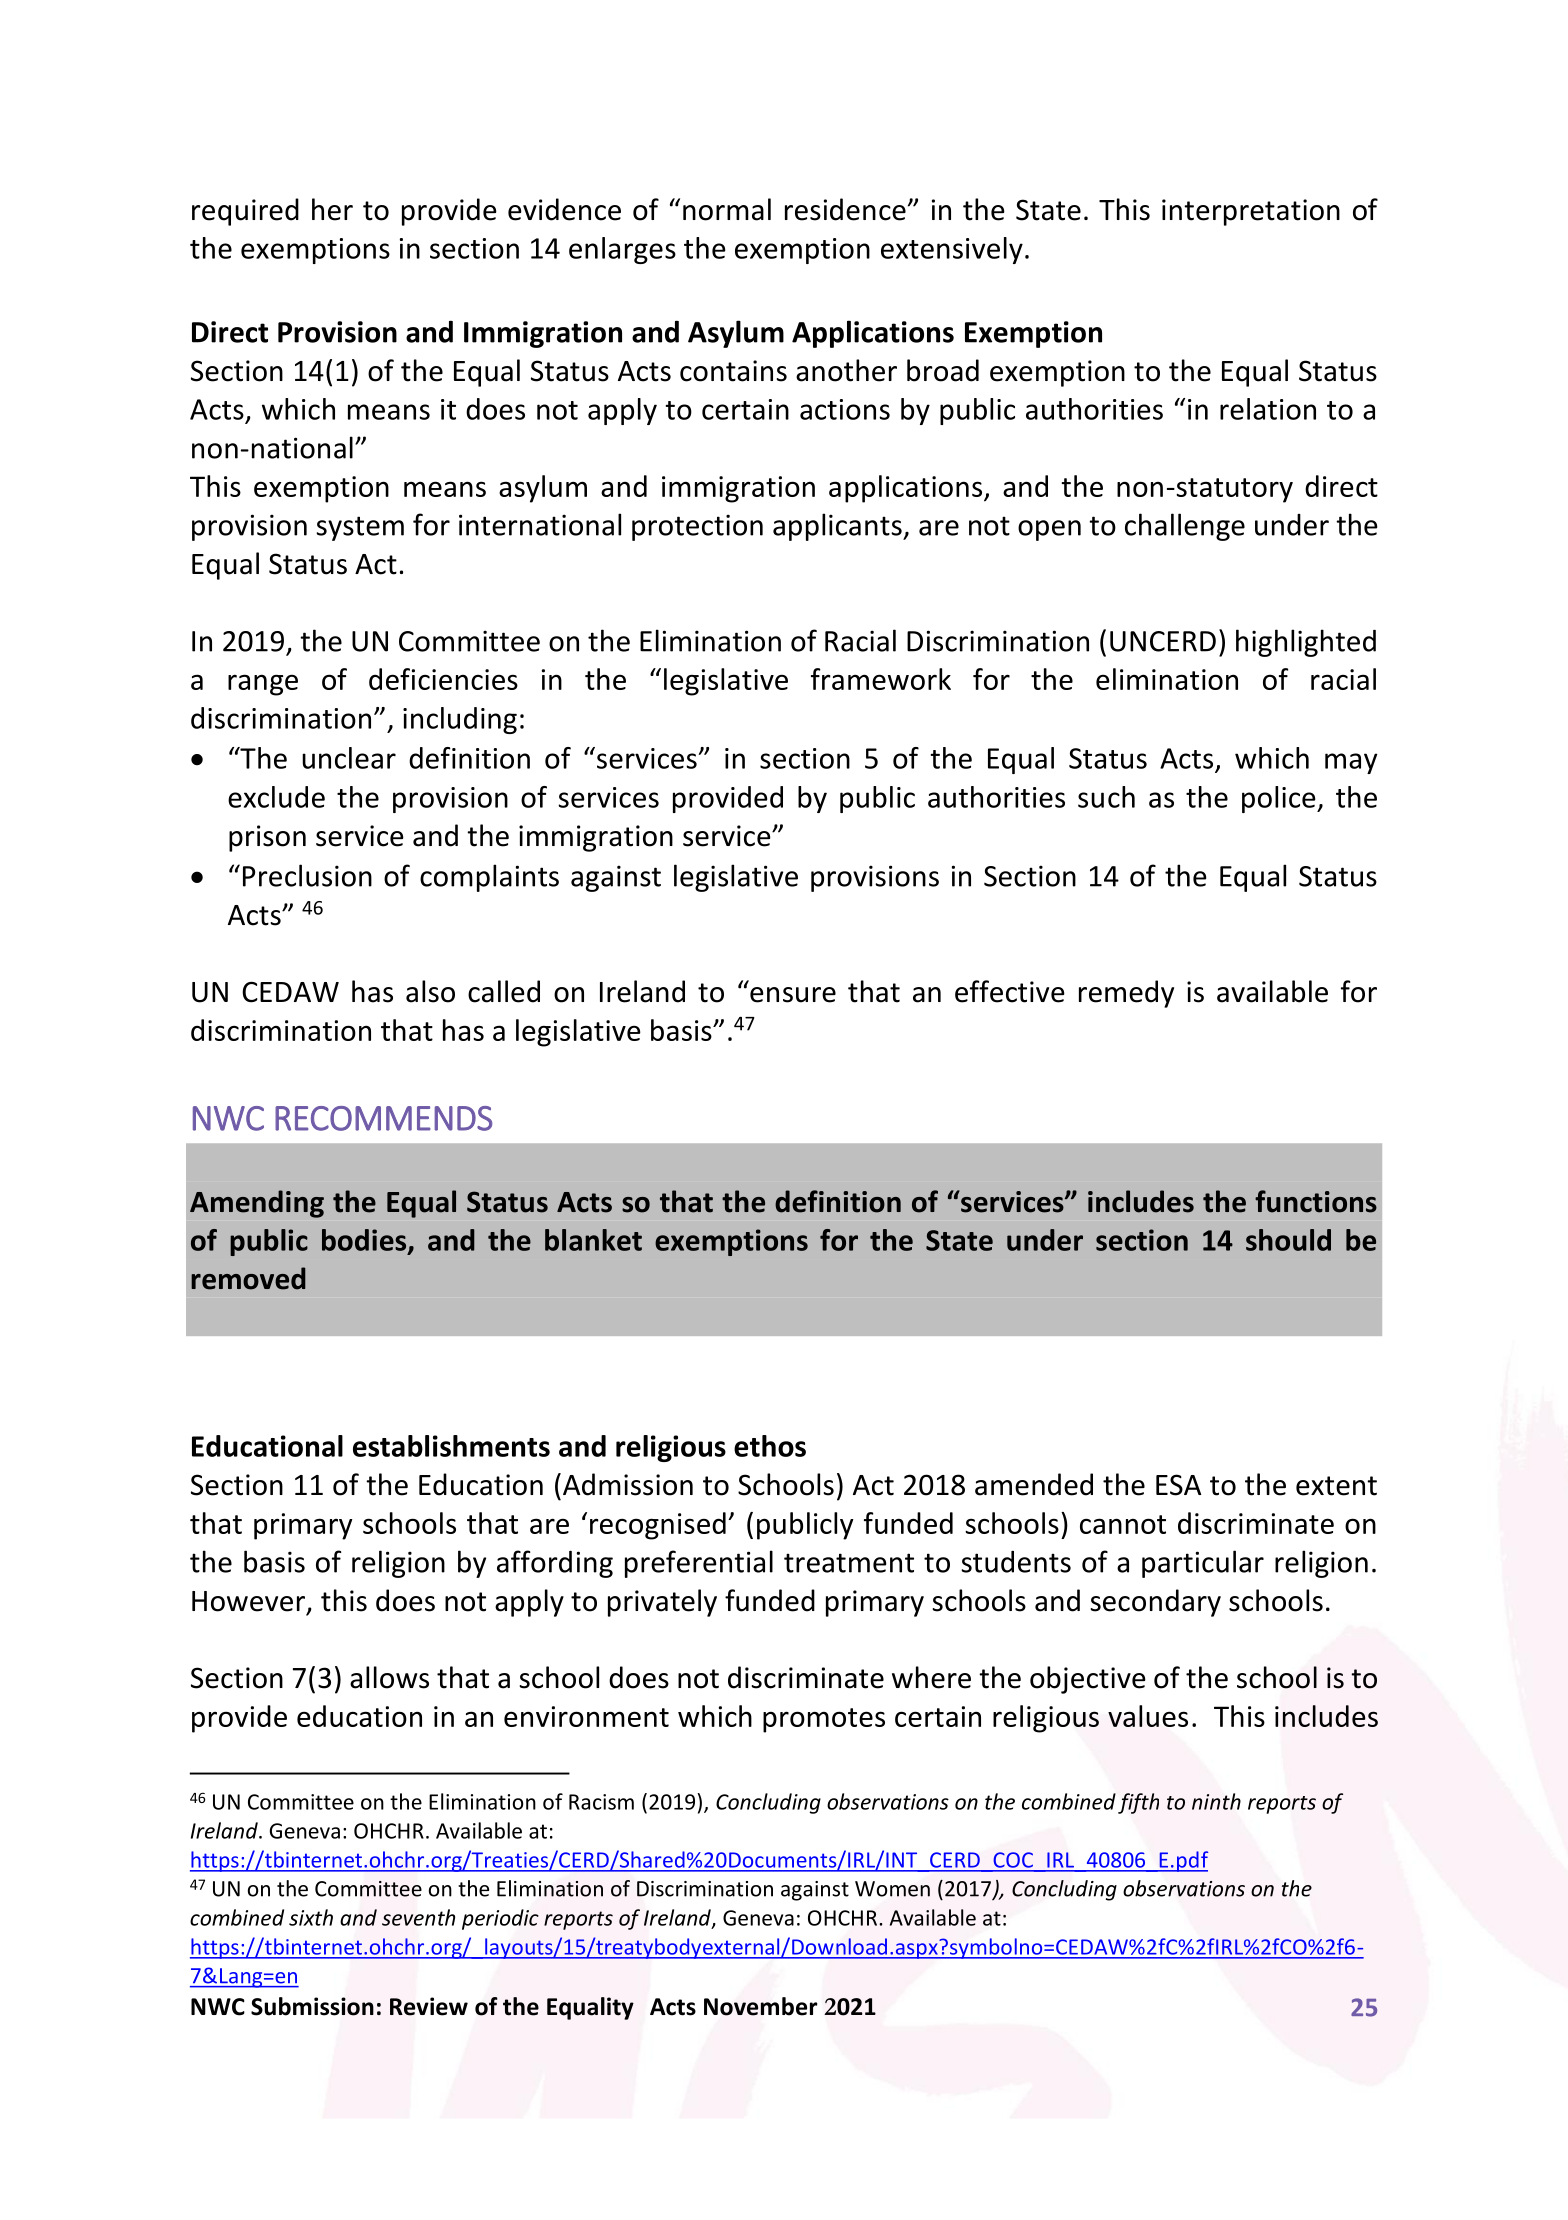 Image resolution: width=1568 pixels, height=2220 pixels. What do you see at coordinates (451, 1446) in the page?
I see `establishments` at bounding box center [451, 1446].
